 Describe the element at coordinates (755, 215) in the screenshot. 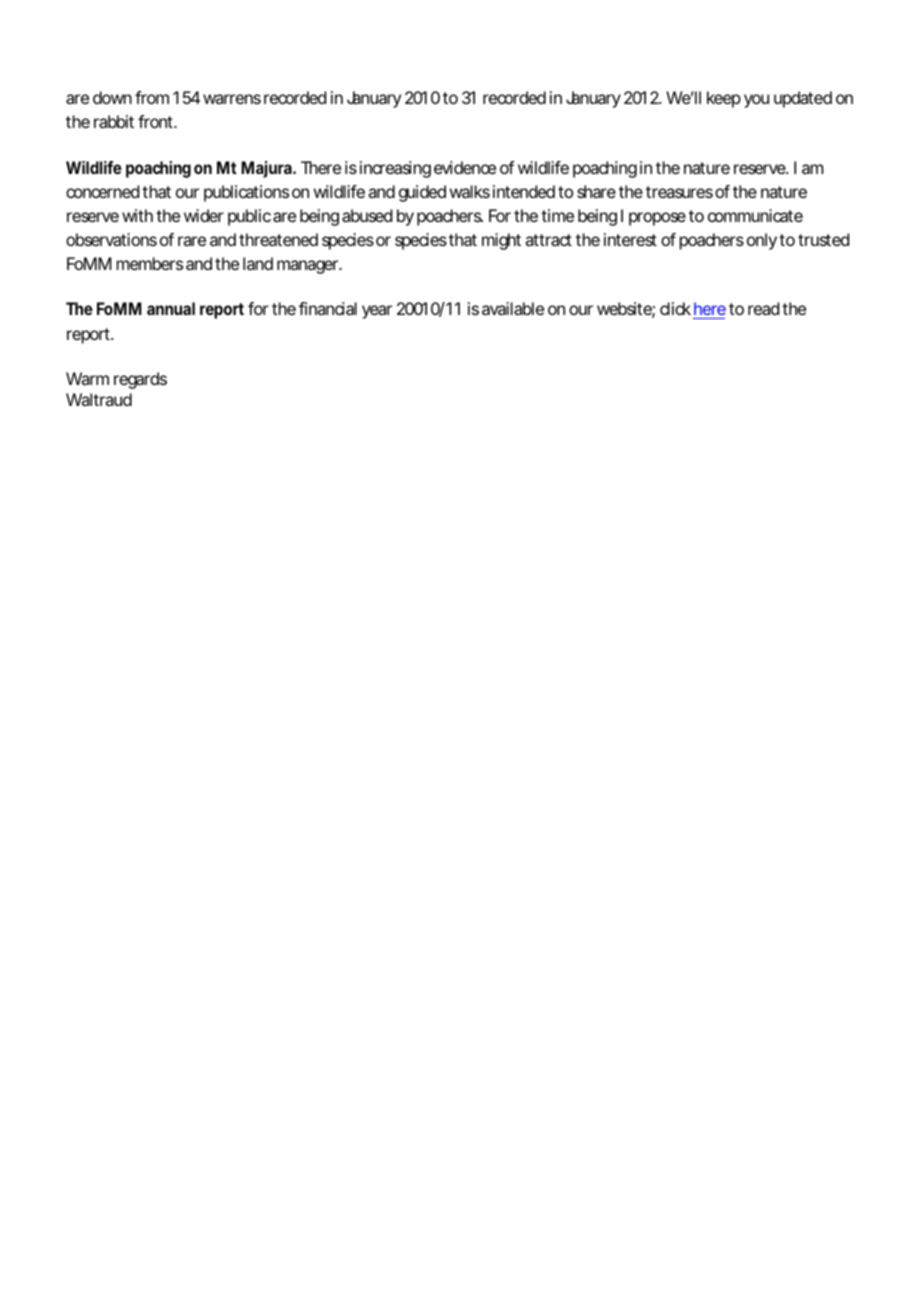

I see `communicate` at that location.
